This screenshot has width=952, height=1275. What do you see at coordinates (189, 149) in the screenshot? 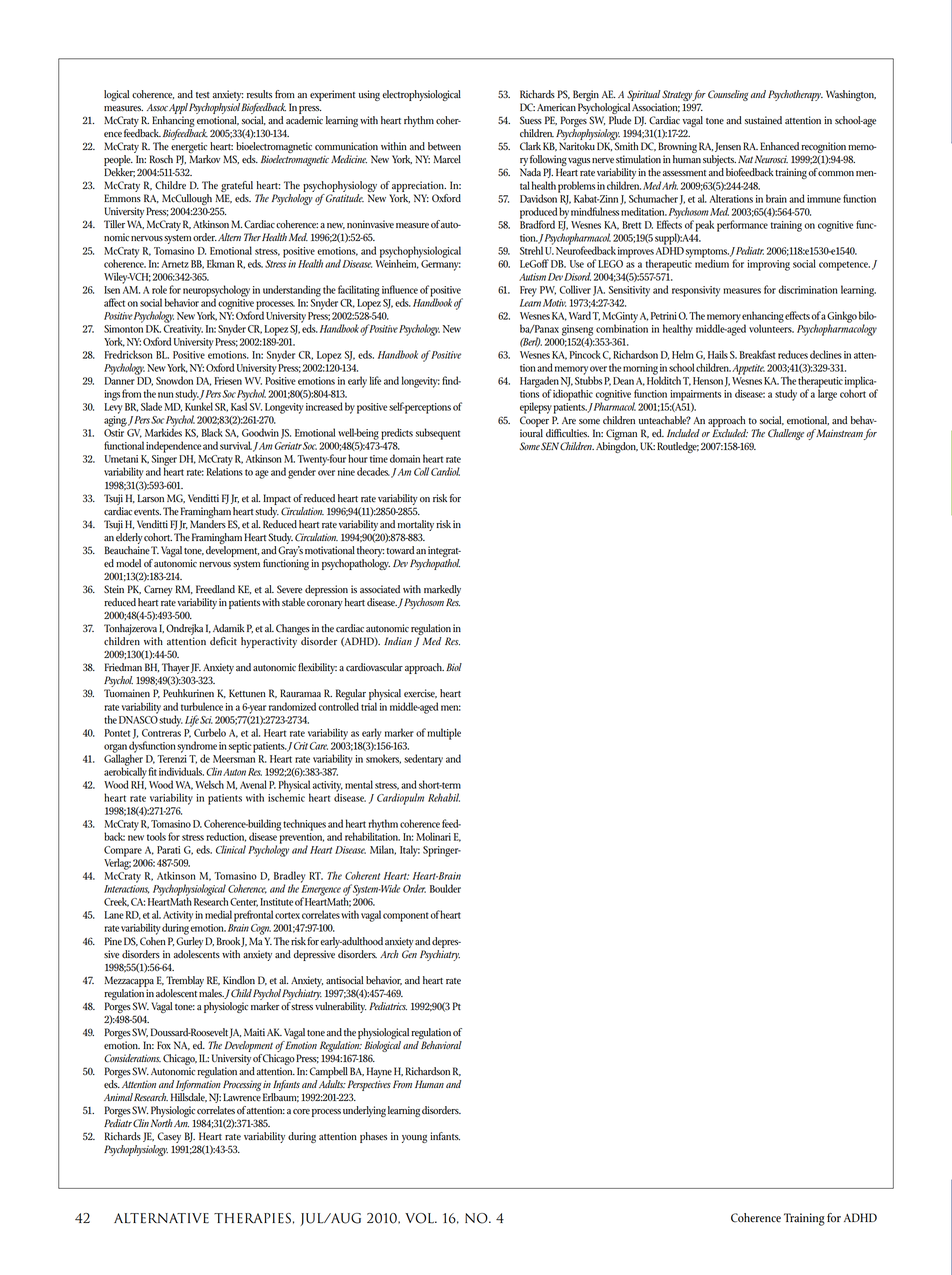
I see `energetic` at bounding box center [189, 149].
